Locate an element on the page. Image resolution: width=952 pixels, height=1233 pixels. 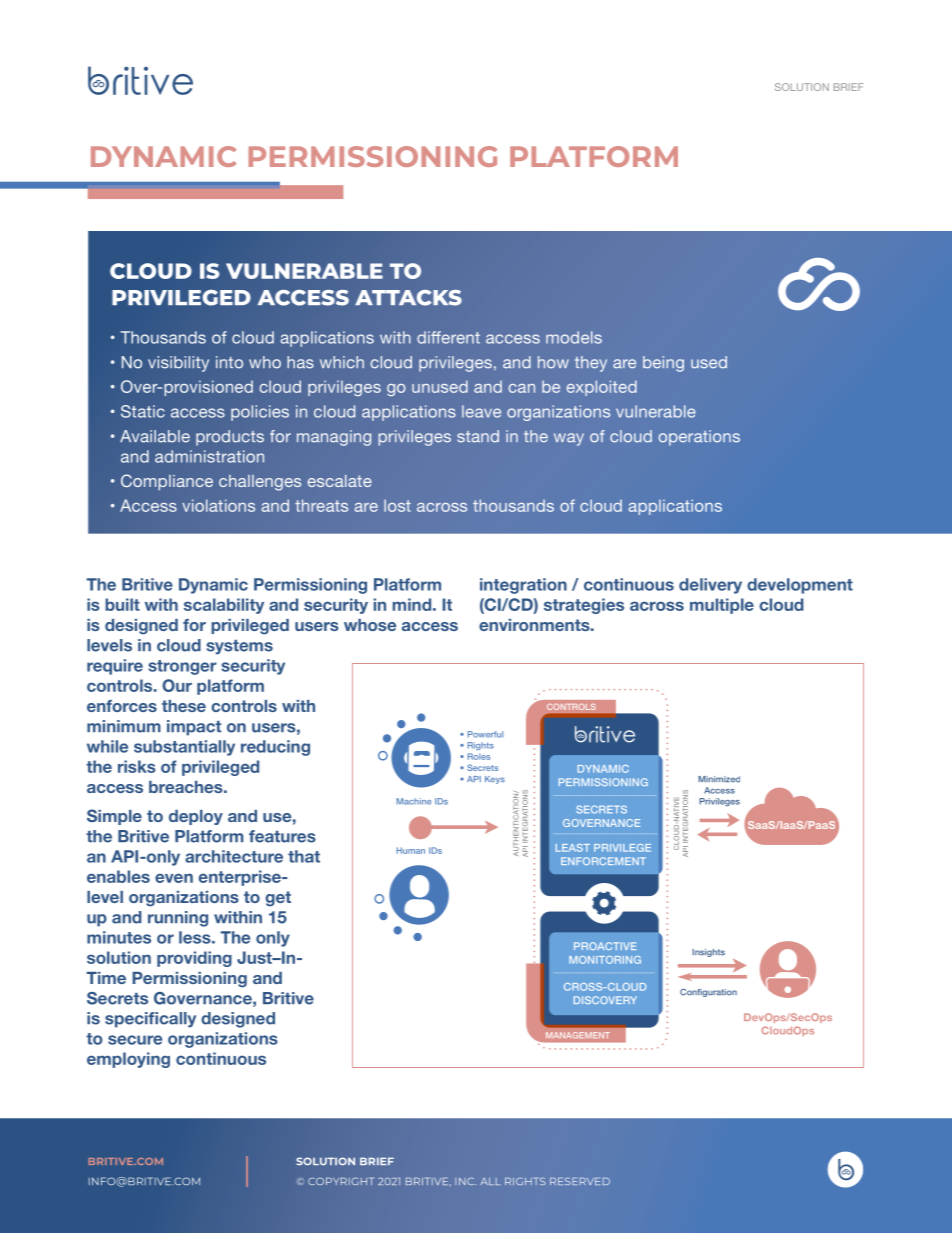
INC is located at coordinates (465, 1181).
